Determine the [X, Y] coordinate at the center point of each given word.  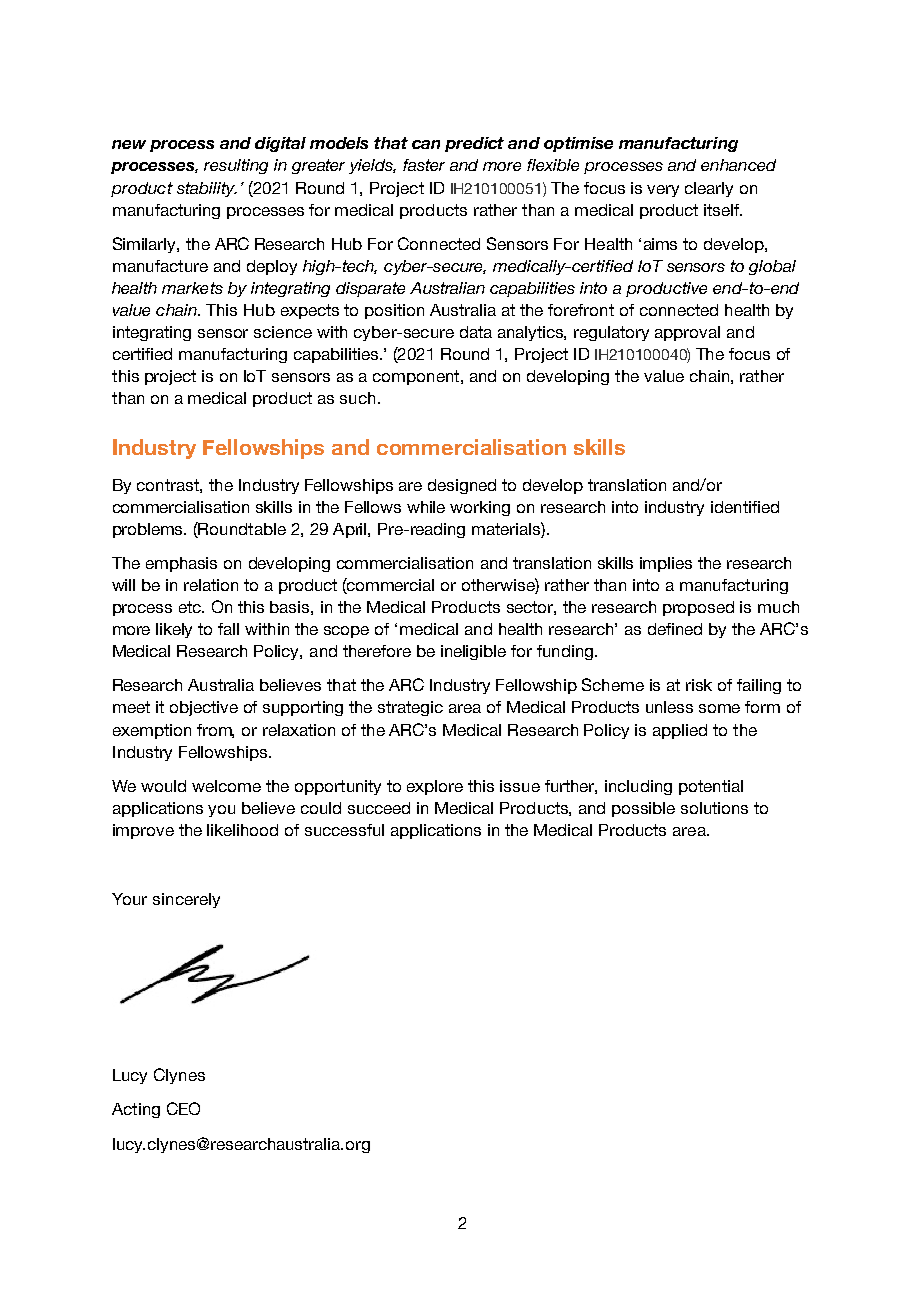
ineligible [473, 652]
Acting [136, 1110]
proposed [698, 608]
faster [424, 165]
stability [207, 189]
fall [228, 629]
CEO [183, 1108]
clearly [709, 189]
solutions [714, 808]
